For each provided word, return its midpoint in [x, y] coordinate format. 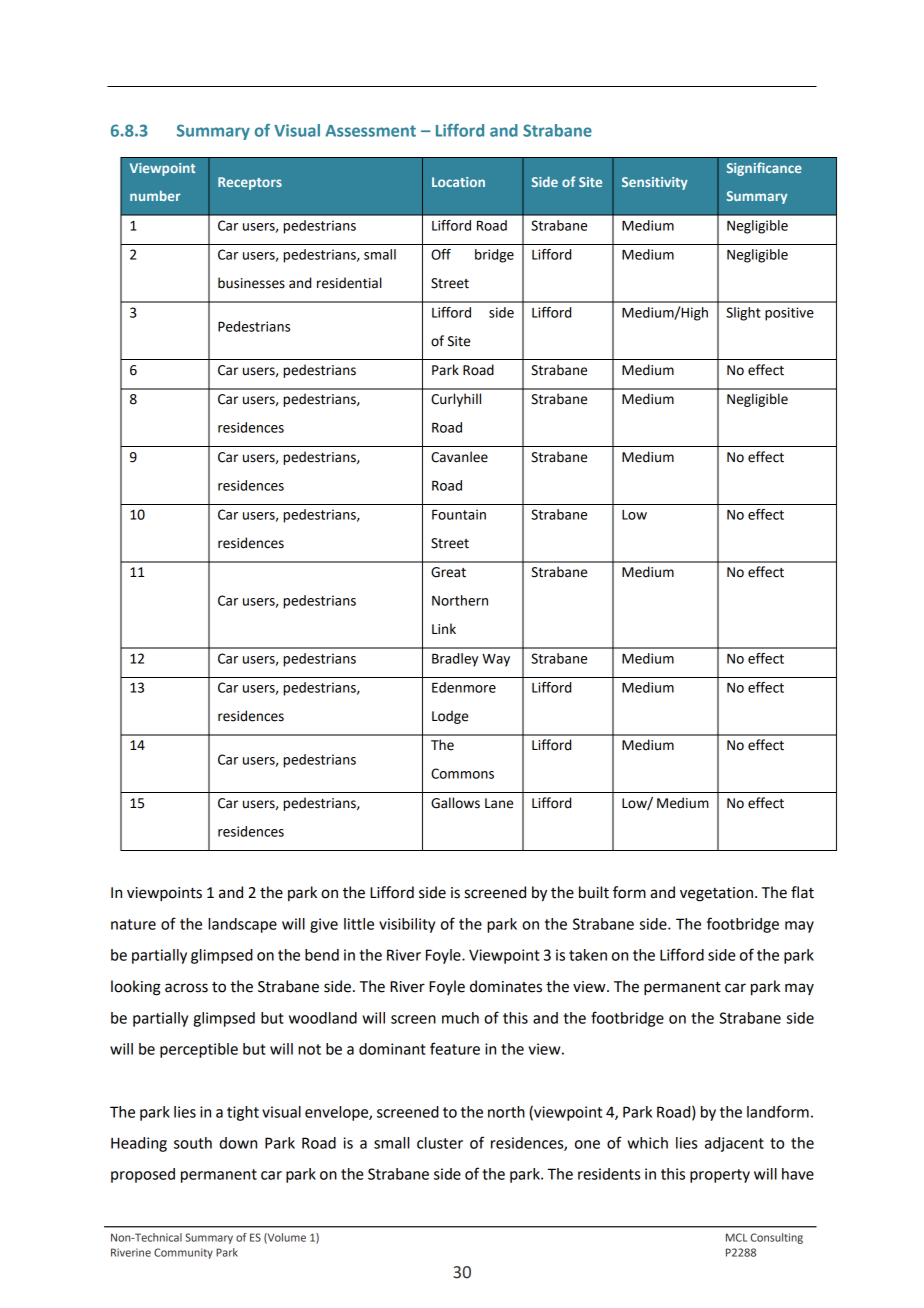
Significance [764, 169]
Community [183, 1253]
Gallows [455, 803]
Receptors [250, 183]
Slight [743, 314]
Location [458, 182]
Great [448, 572]
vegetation [716, 894]
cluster [440, 1143]
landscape [242, 925]
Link [444, 628]
